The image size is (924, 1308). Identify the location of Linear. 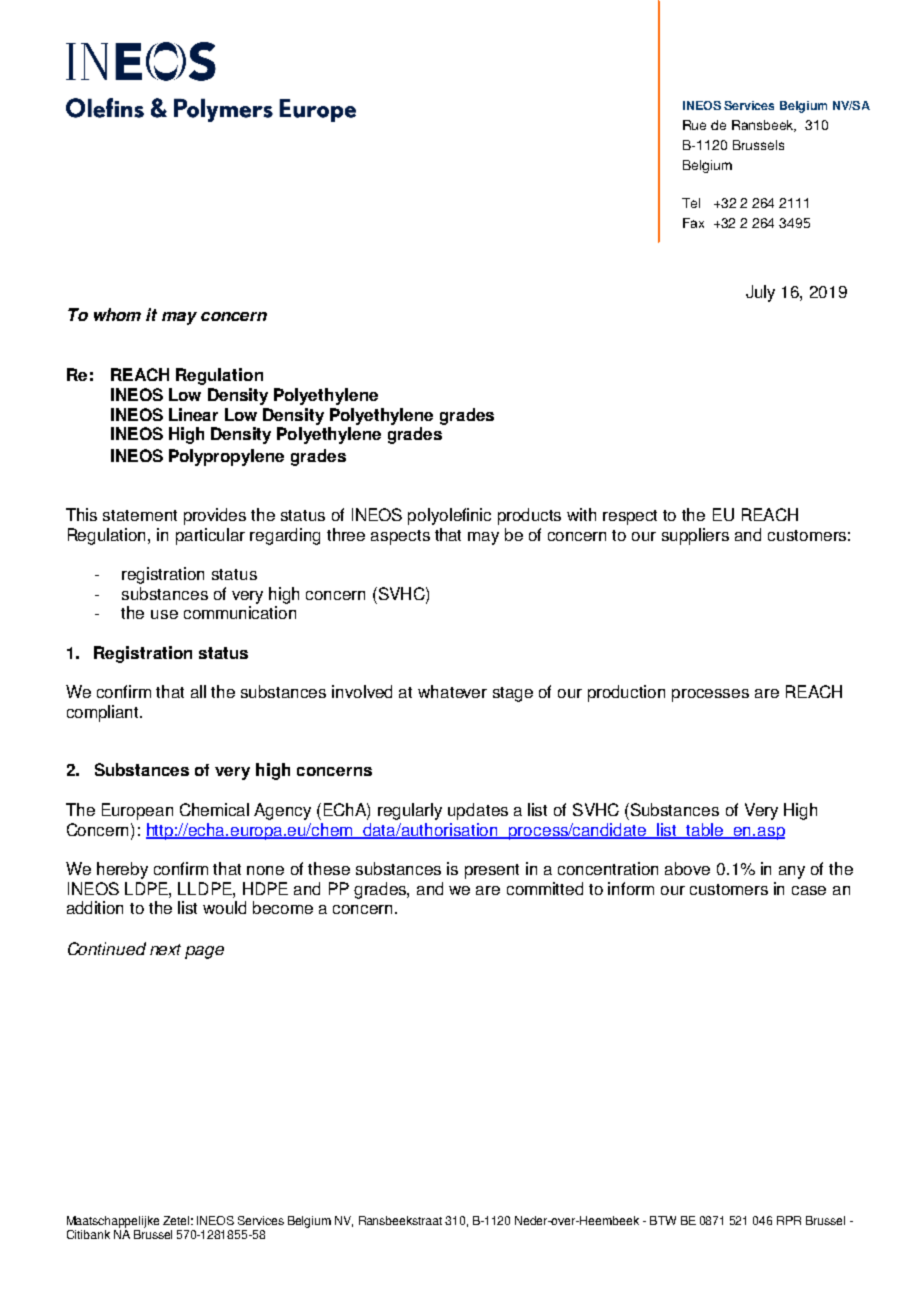
(193, 414).
